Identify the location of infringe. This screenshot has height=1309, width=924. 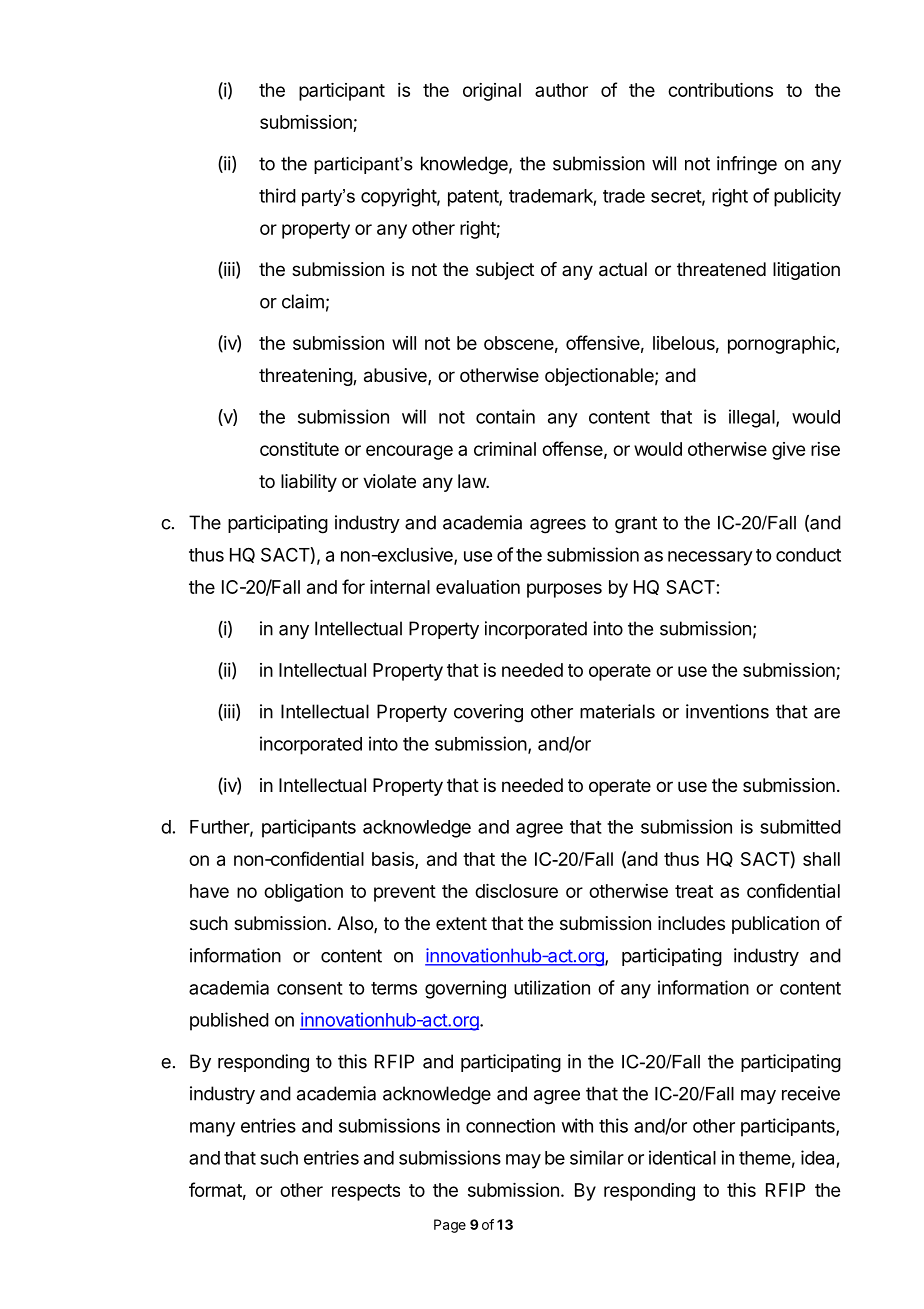
(747, 165).
